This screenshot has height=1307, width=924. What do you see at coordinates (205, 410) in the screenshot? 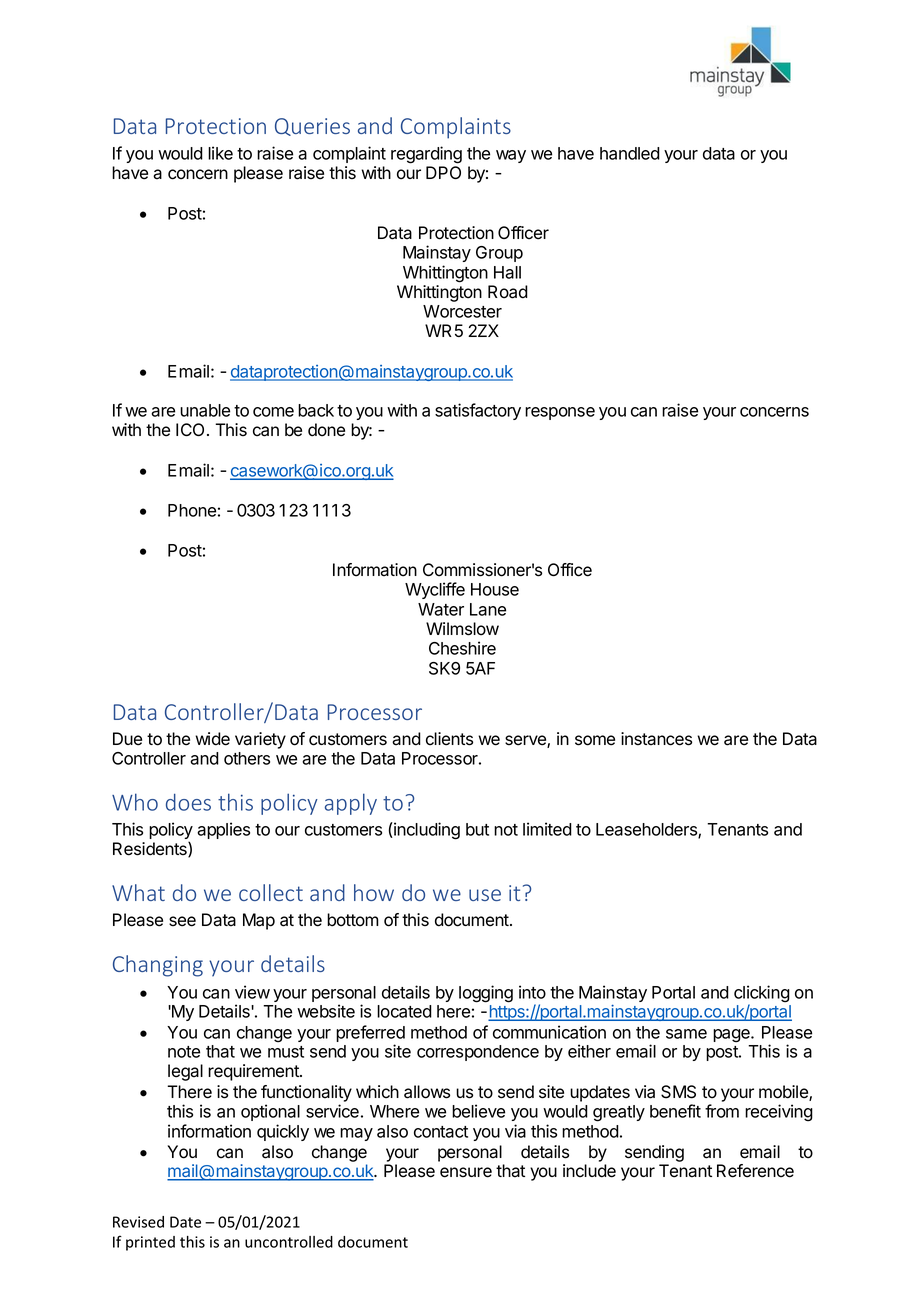
I see `unable` at bounding box center [205, 410].
